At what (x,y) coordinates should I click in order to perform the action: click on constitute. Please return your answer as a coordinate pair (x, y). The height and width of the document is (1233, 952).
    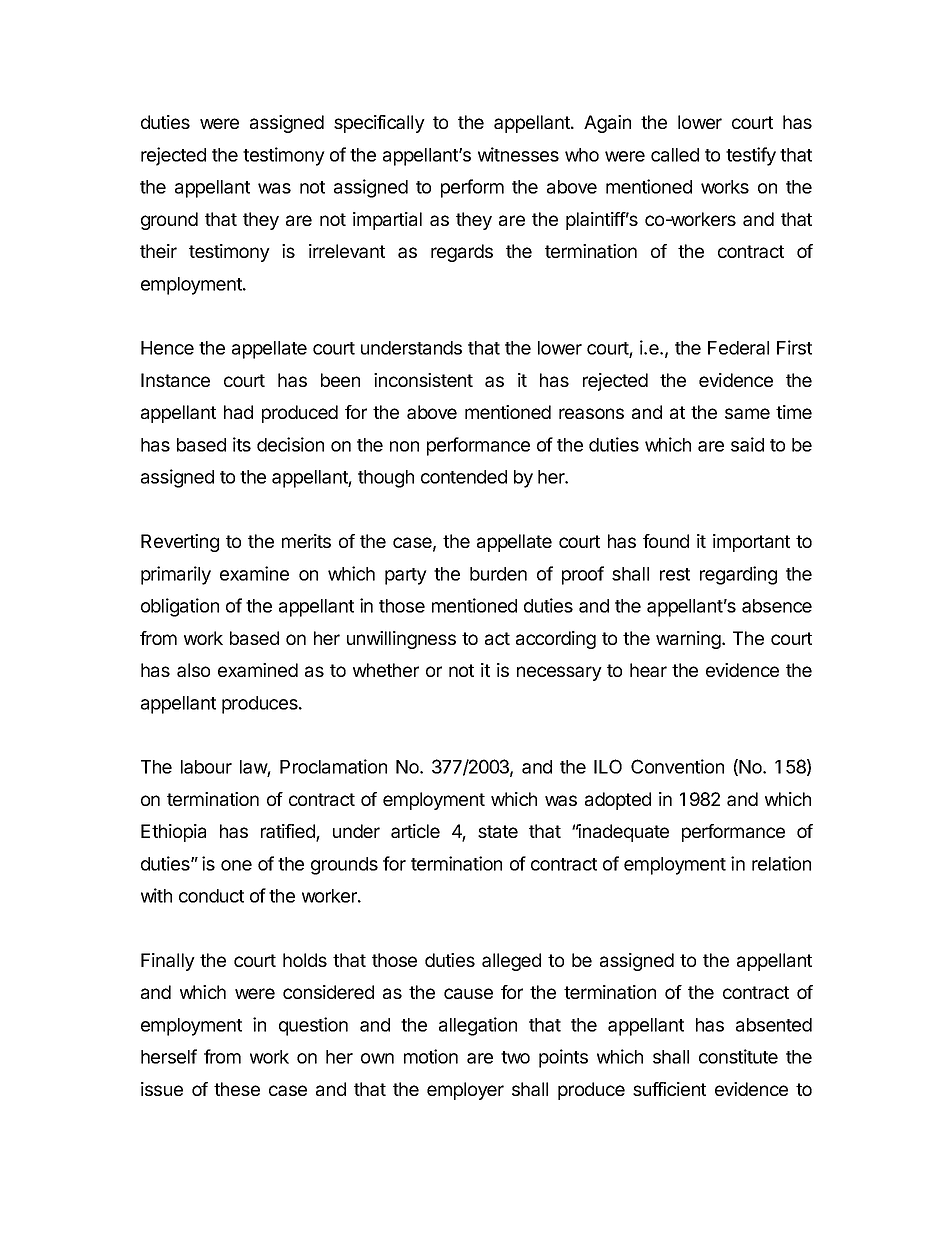
    Looking at the image, I should click on (738, 1056).
